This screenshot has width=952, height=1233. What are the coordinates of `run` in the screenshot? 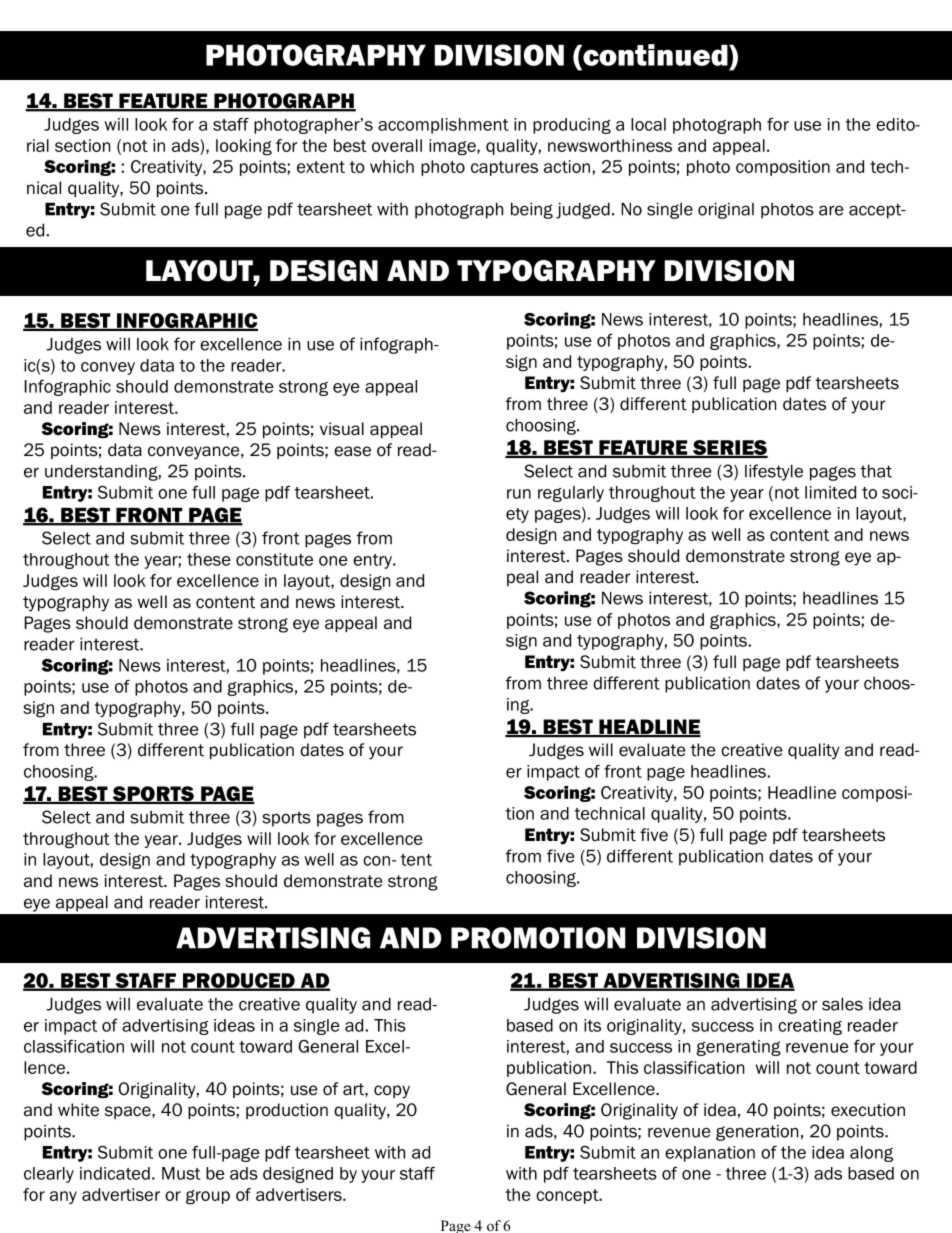 It's located at (519, 494).
